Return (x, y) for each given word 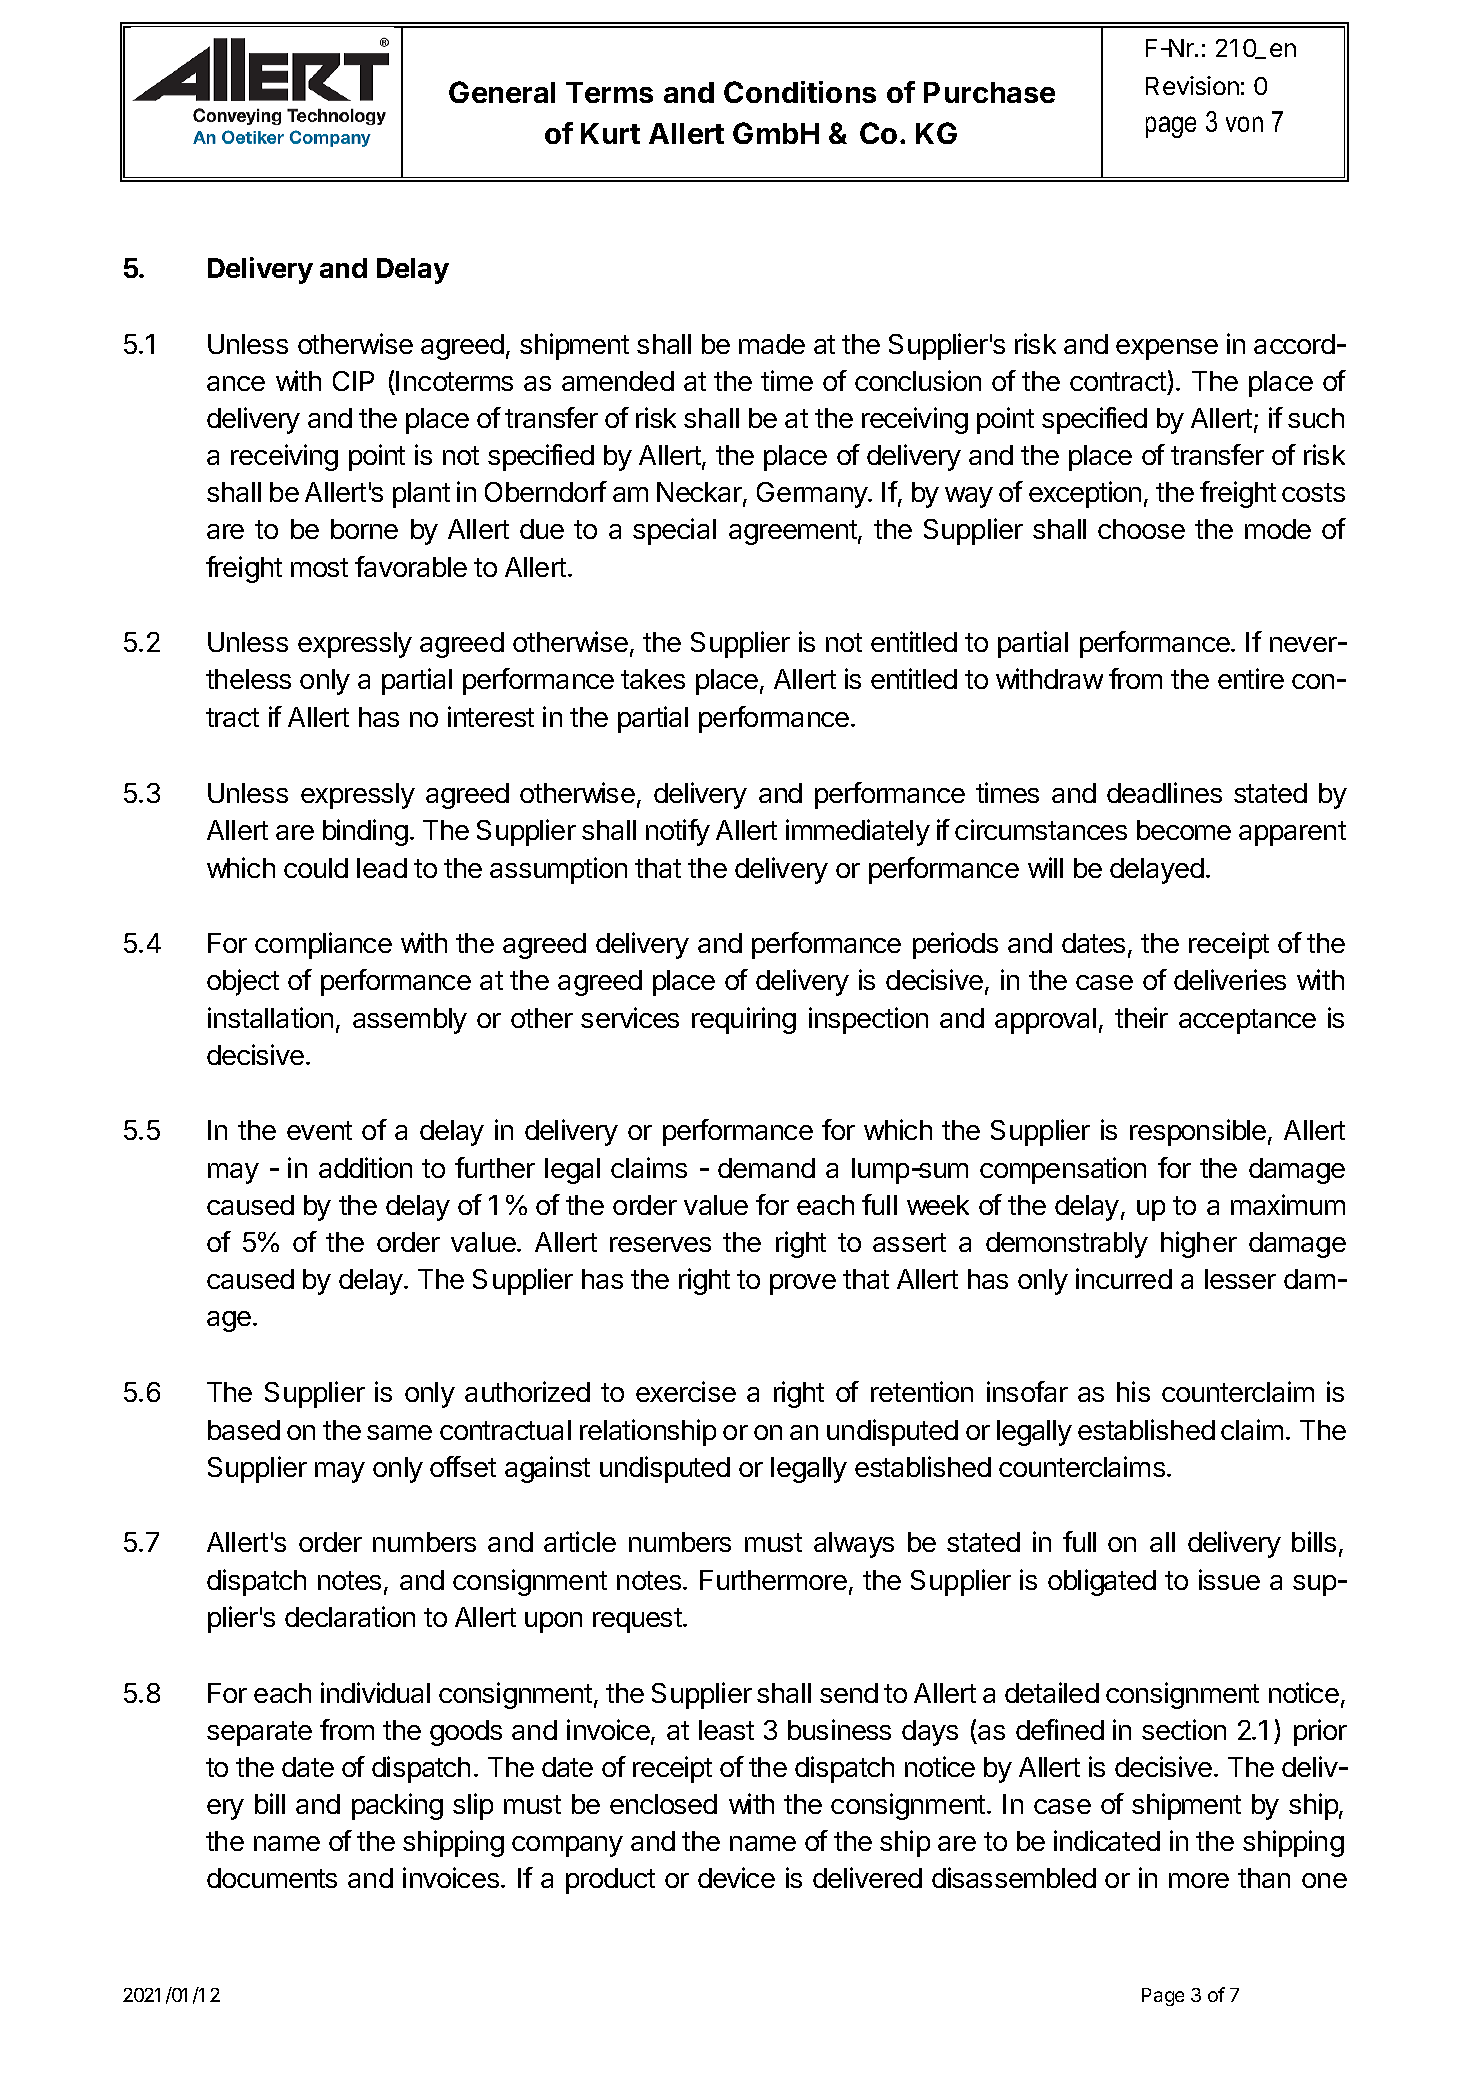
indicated (1107, 1840)
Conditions (800, 92)
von (1244, 124)
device (736, 1877)
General (502, 92)
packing (397, 1806)
